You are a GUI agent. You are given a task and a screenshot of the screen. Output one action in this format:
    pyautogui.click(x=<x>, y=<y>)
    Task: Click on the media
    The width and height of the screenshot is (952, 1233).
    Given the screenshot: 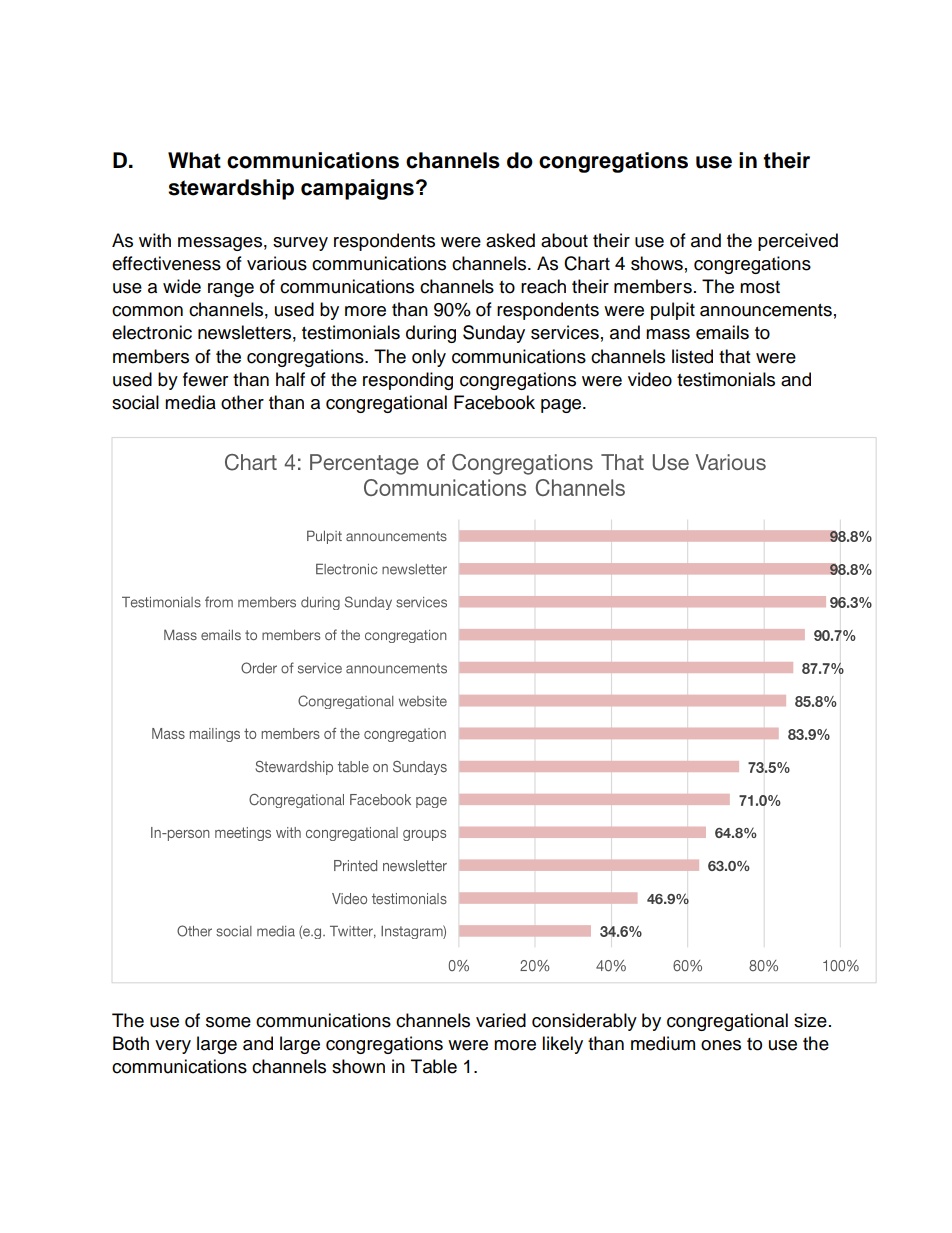 What is the action you would take?
    pyautogui.click(x=190, y=402)
